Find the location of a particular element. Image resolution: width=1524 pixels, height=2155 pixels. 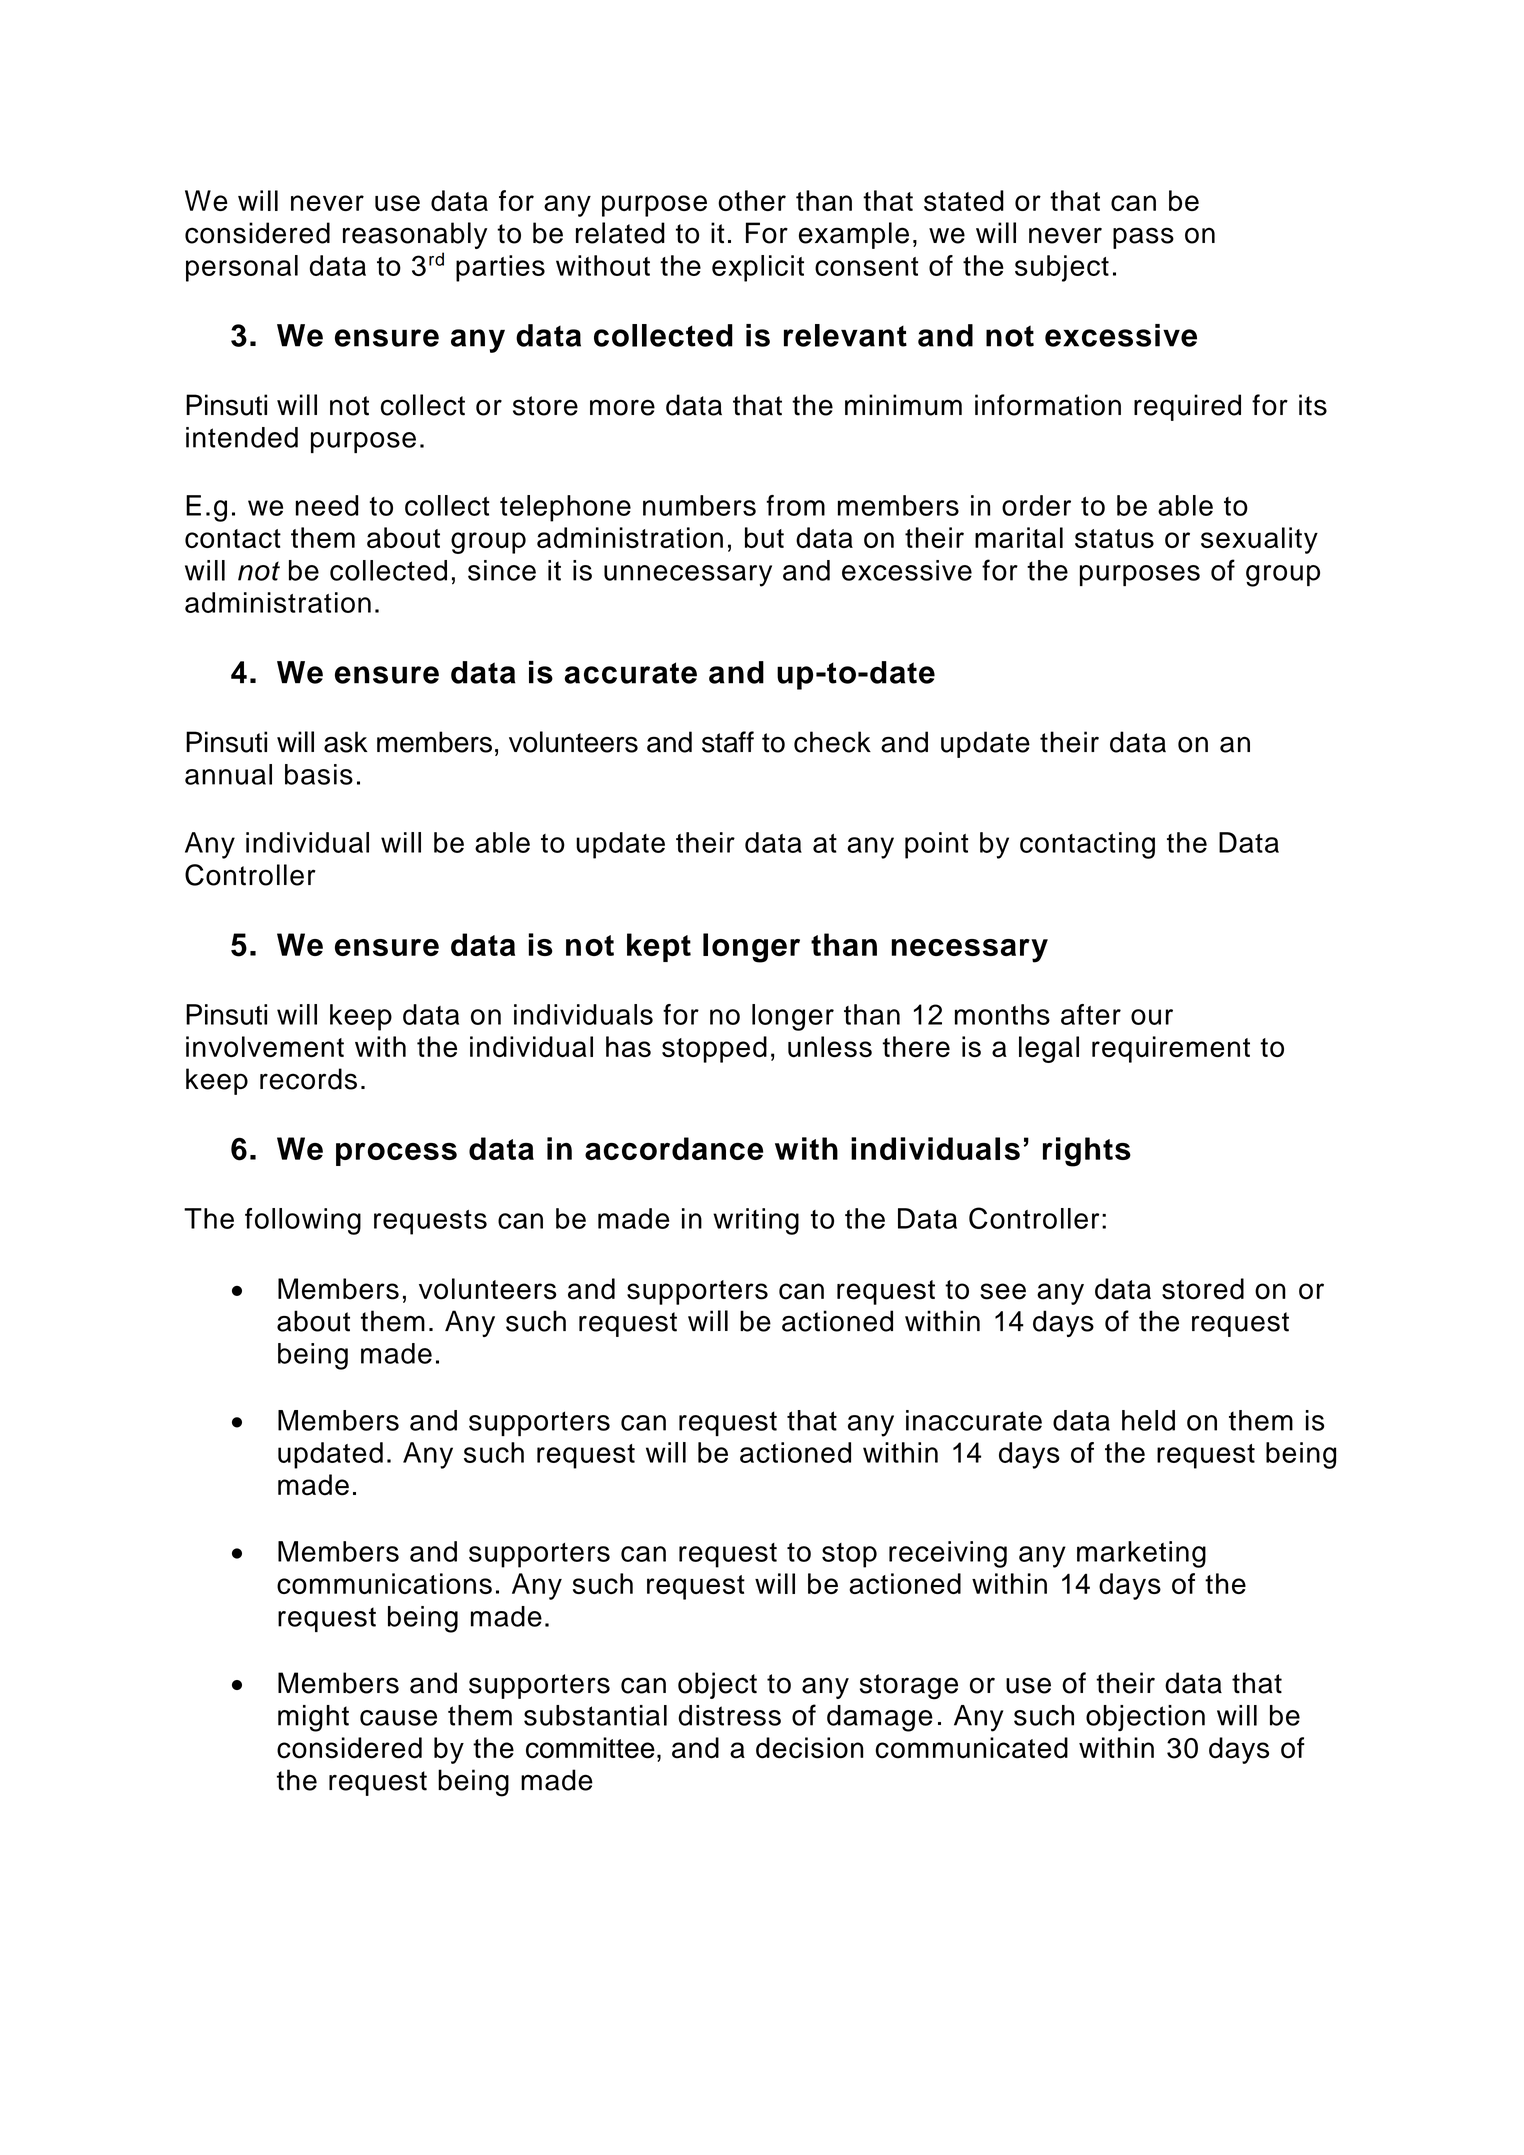

marketing is located at coordinates (1141, 1554).
